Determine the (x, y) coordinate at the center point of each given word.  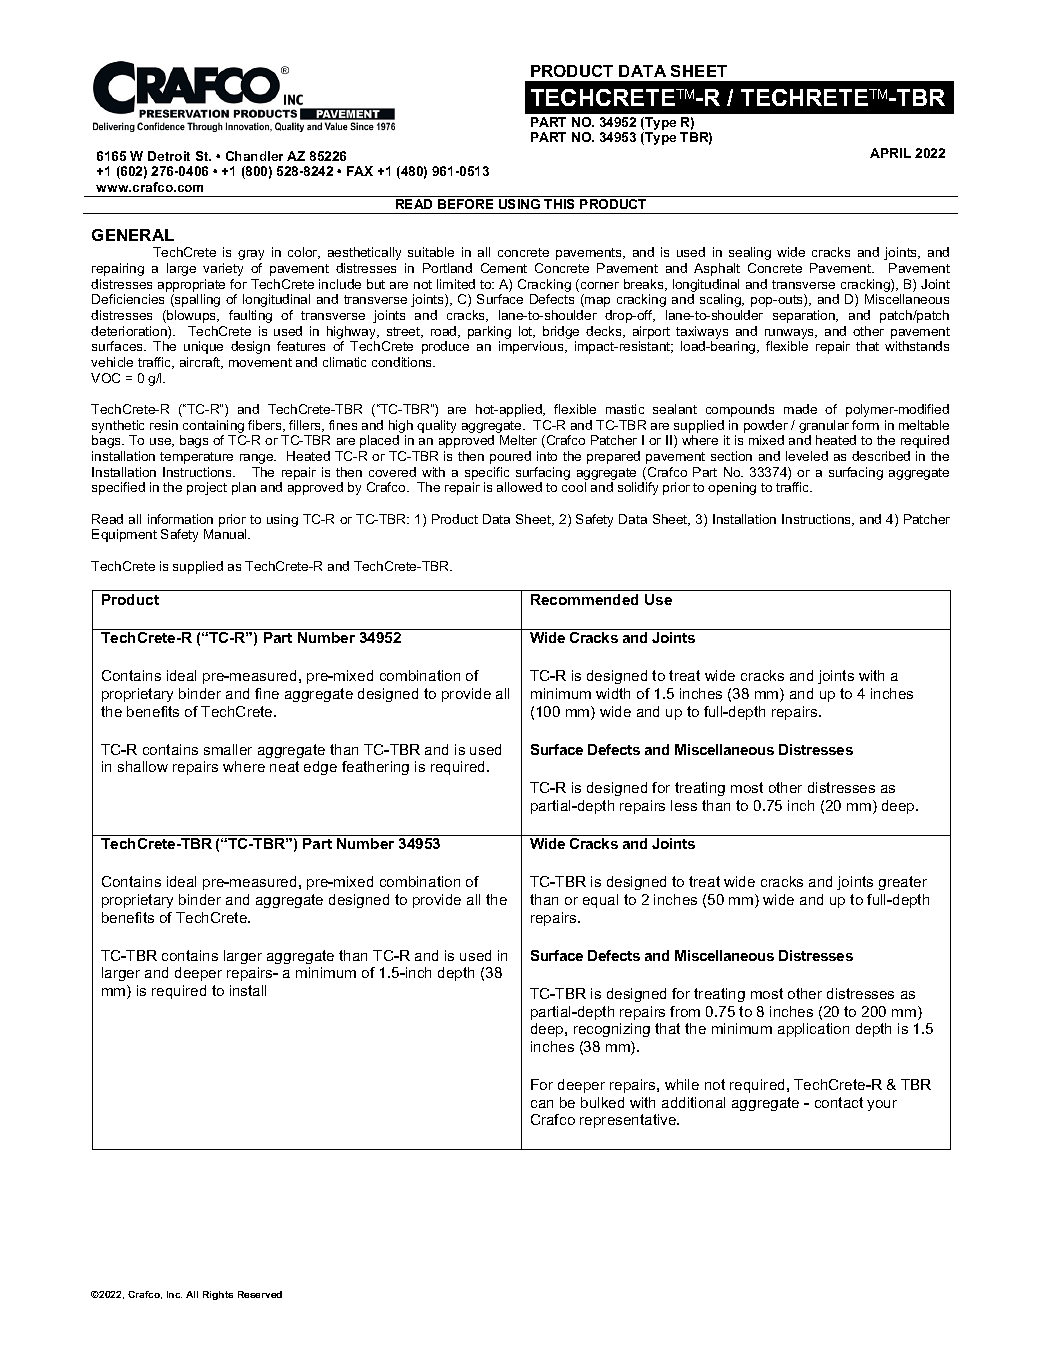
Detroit (169, 156)
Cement (504, 268)
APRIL (890, 153)
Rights (218, 1295)
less (684, 805)
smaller (228, 749)
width (613, 693)
